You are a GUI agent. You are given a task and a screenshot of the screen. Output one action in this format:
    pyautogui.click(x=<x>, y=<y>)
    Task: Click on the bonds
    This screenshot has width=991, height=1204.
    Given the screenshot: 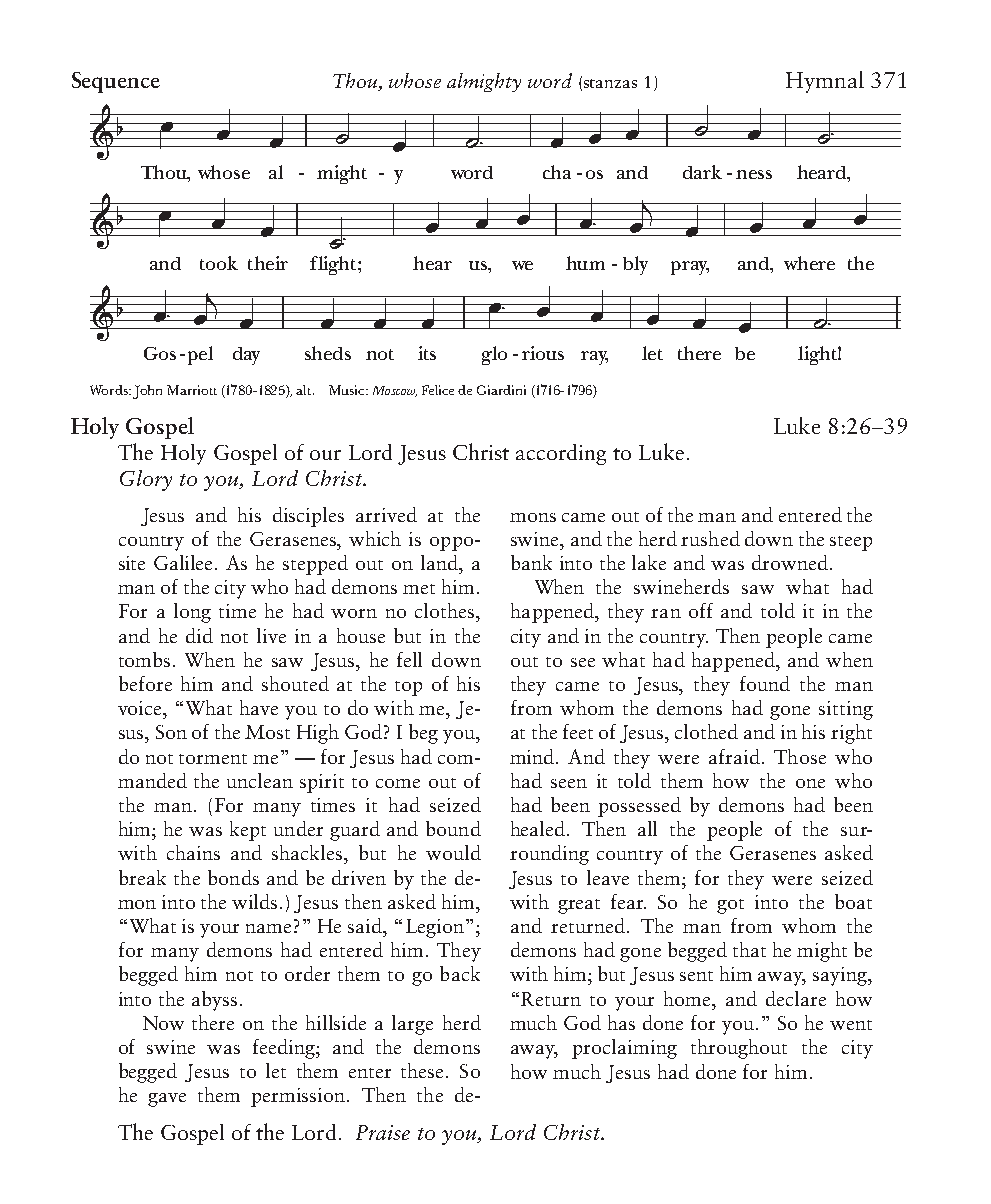 What is the action you would take?
    pyautogui.click(x=233, y=877)
